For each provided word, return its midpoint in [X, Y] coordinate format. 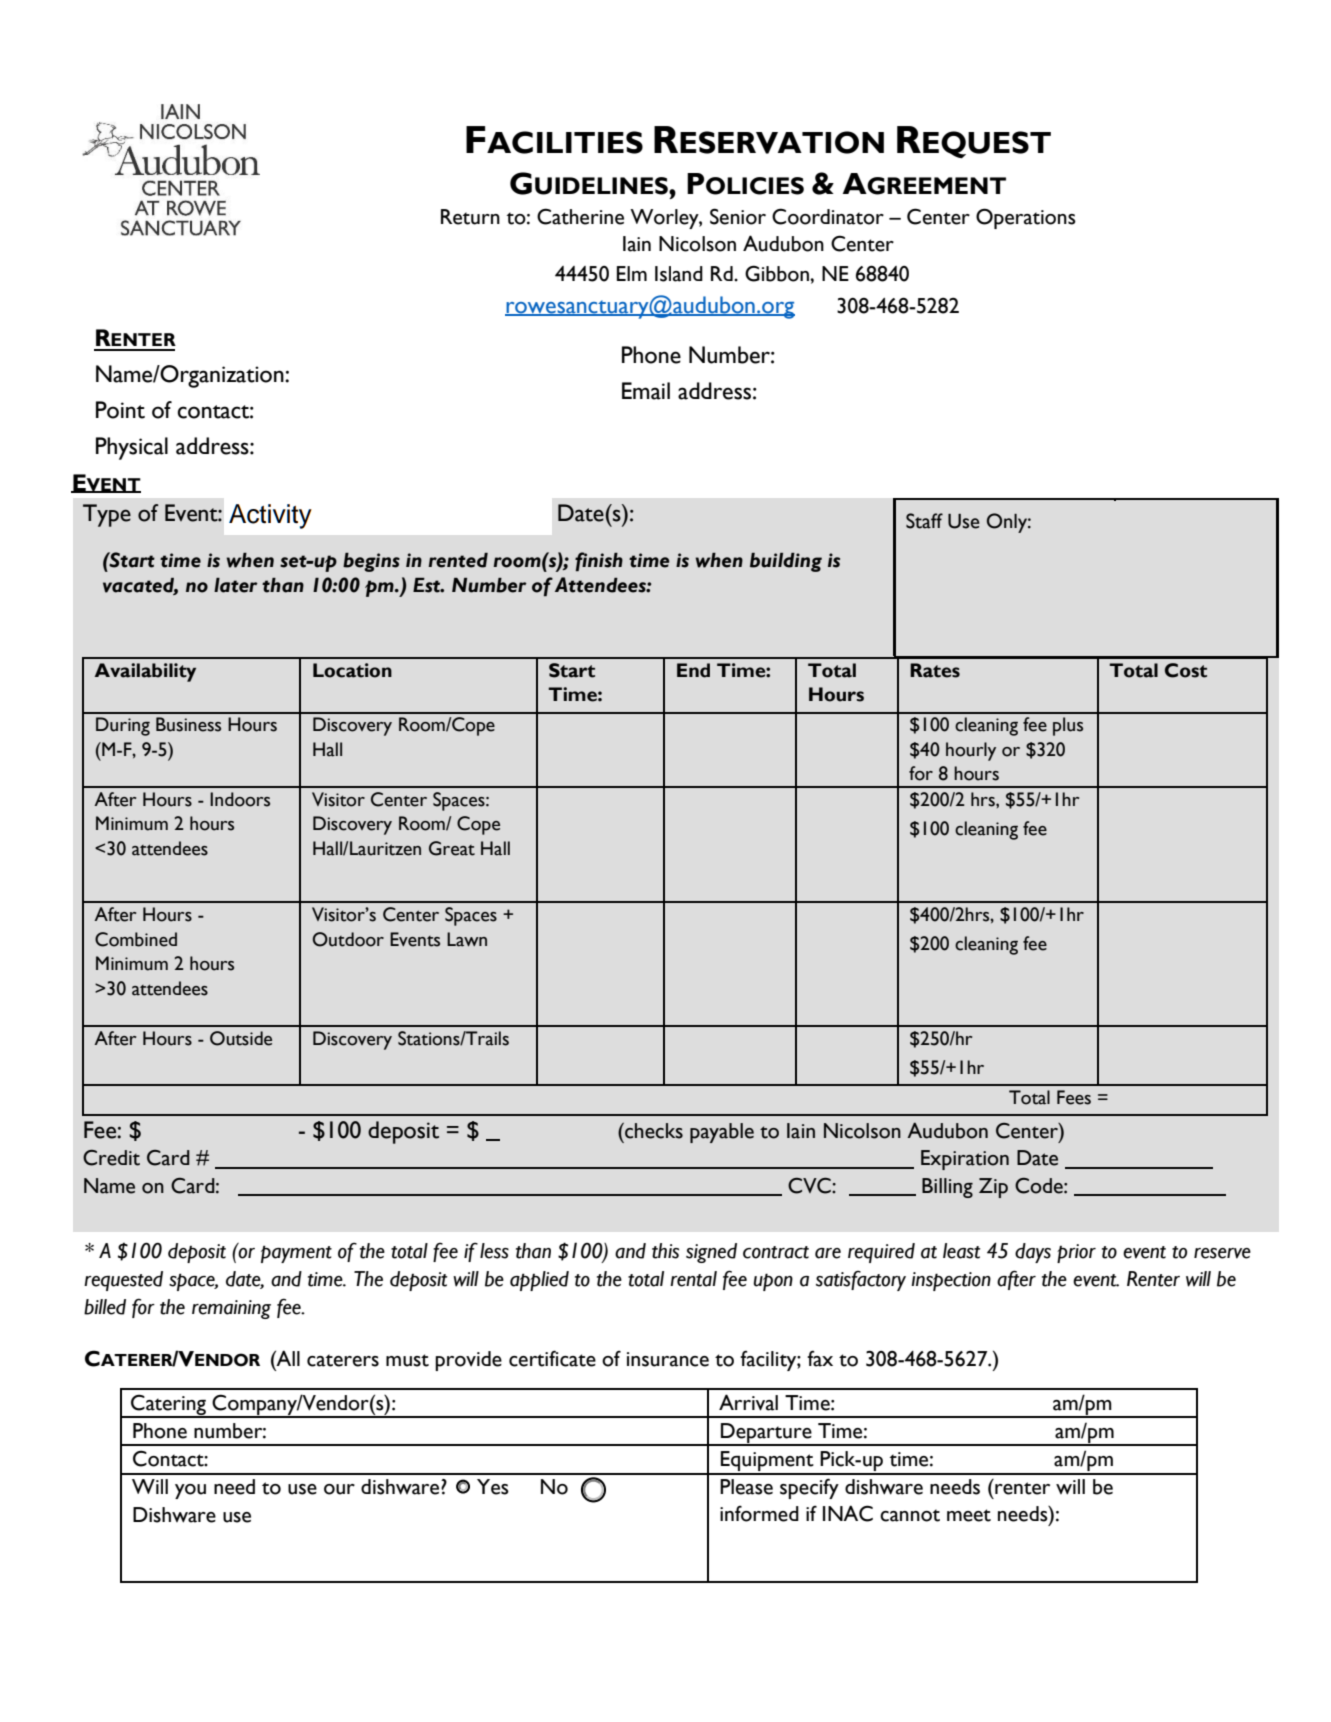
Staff [924, 521]
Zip [993, 1188]
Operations [1026, 218]
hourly [971, 751]
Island [679, 274]
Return [470, 217]
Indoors [240, 799]
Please [746, 1487]
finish [599, 561]
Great [452, 848]
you [190, 1491]
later [236, 585]
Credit [111, 1158]
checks [653, 1131]
